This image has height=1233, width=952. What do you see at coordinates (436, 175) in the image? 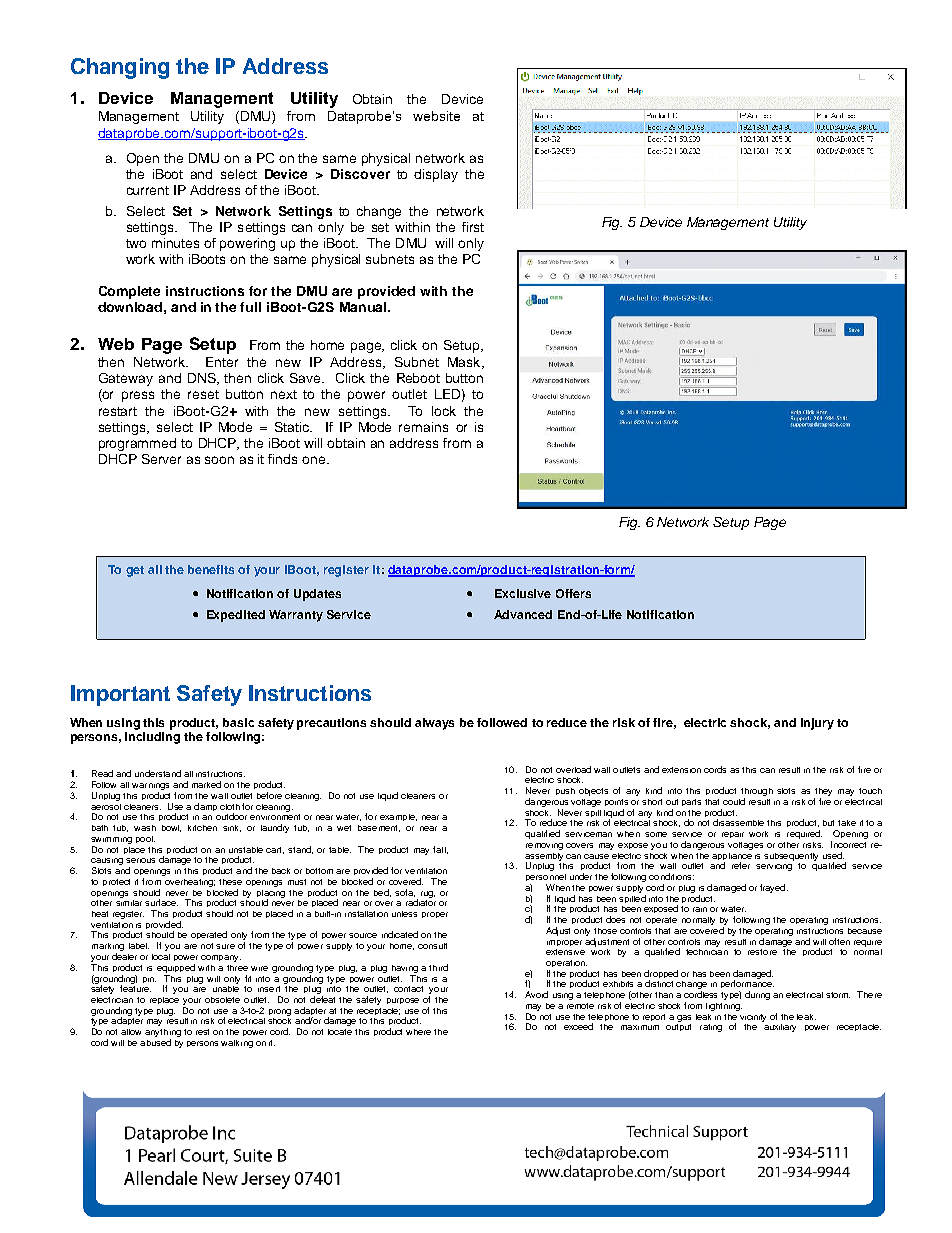
I see `display` at bounding box center [436, 175].
